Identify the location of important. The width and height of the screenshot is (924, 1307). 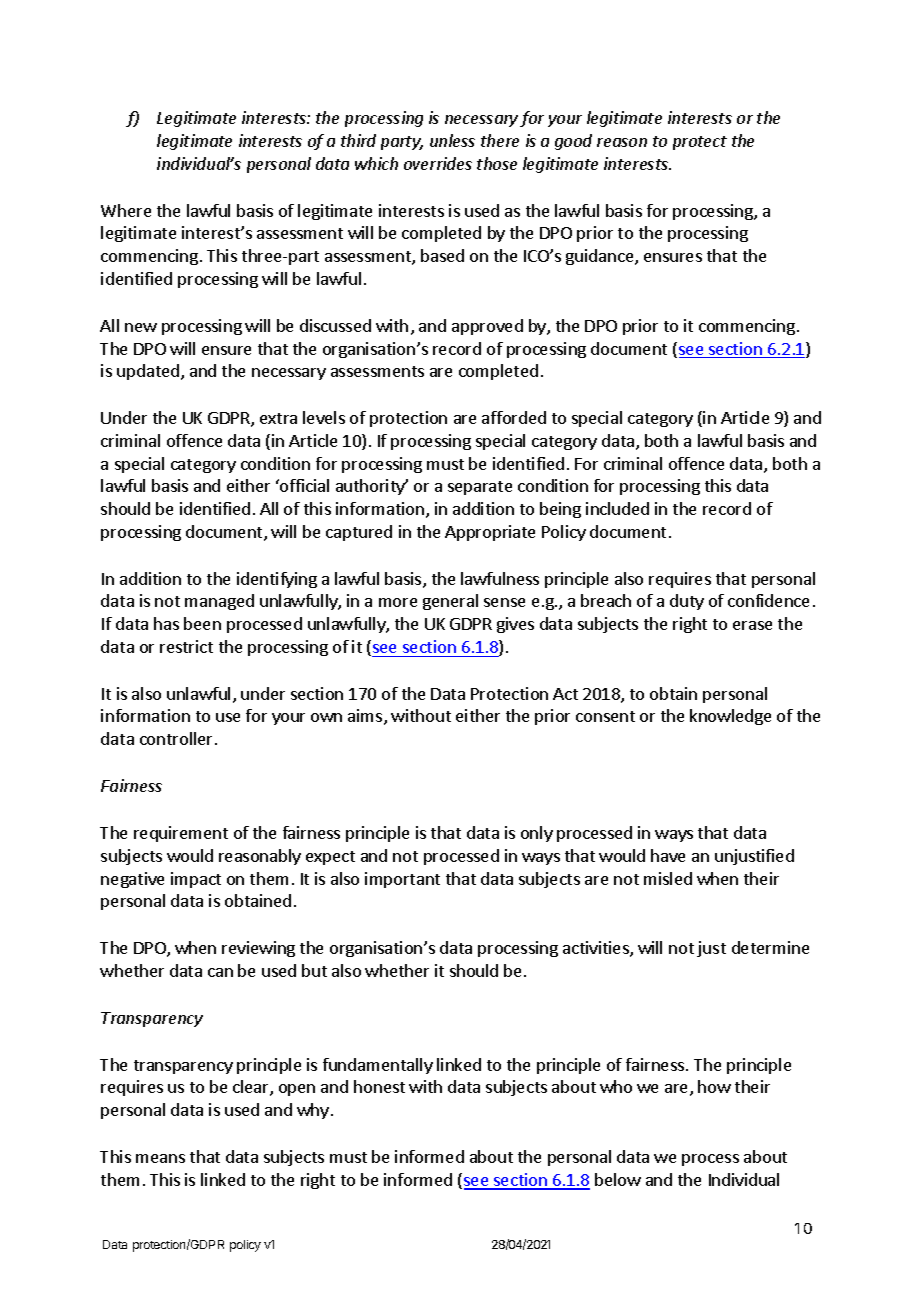
(402, 880).
